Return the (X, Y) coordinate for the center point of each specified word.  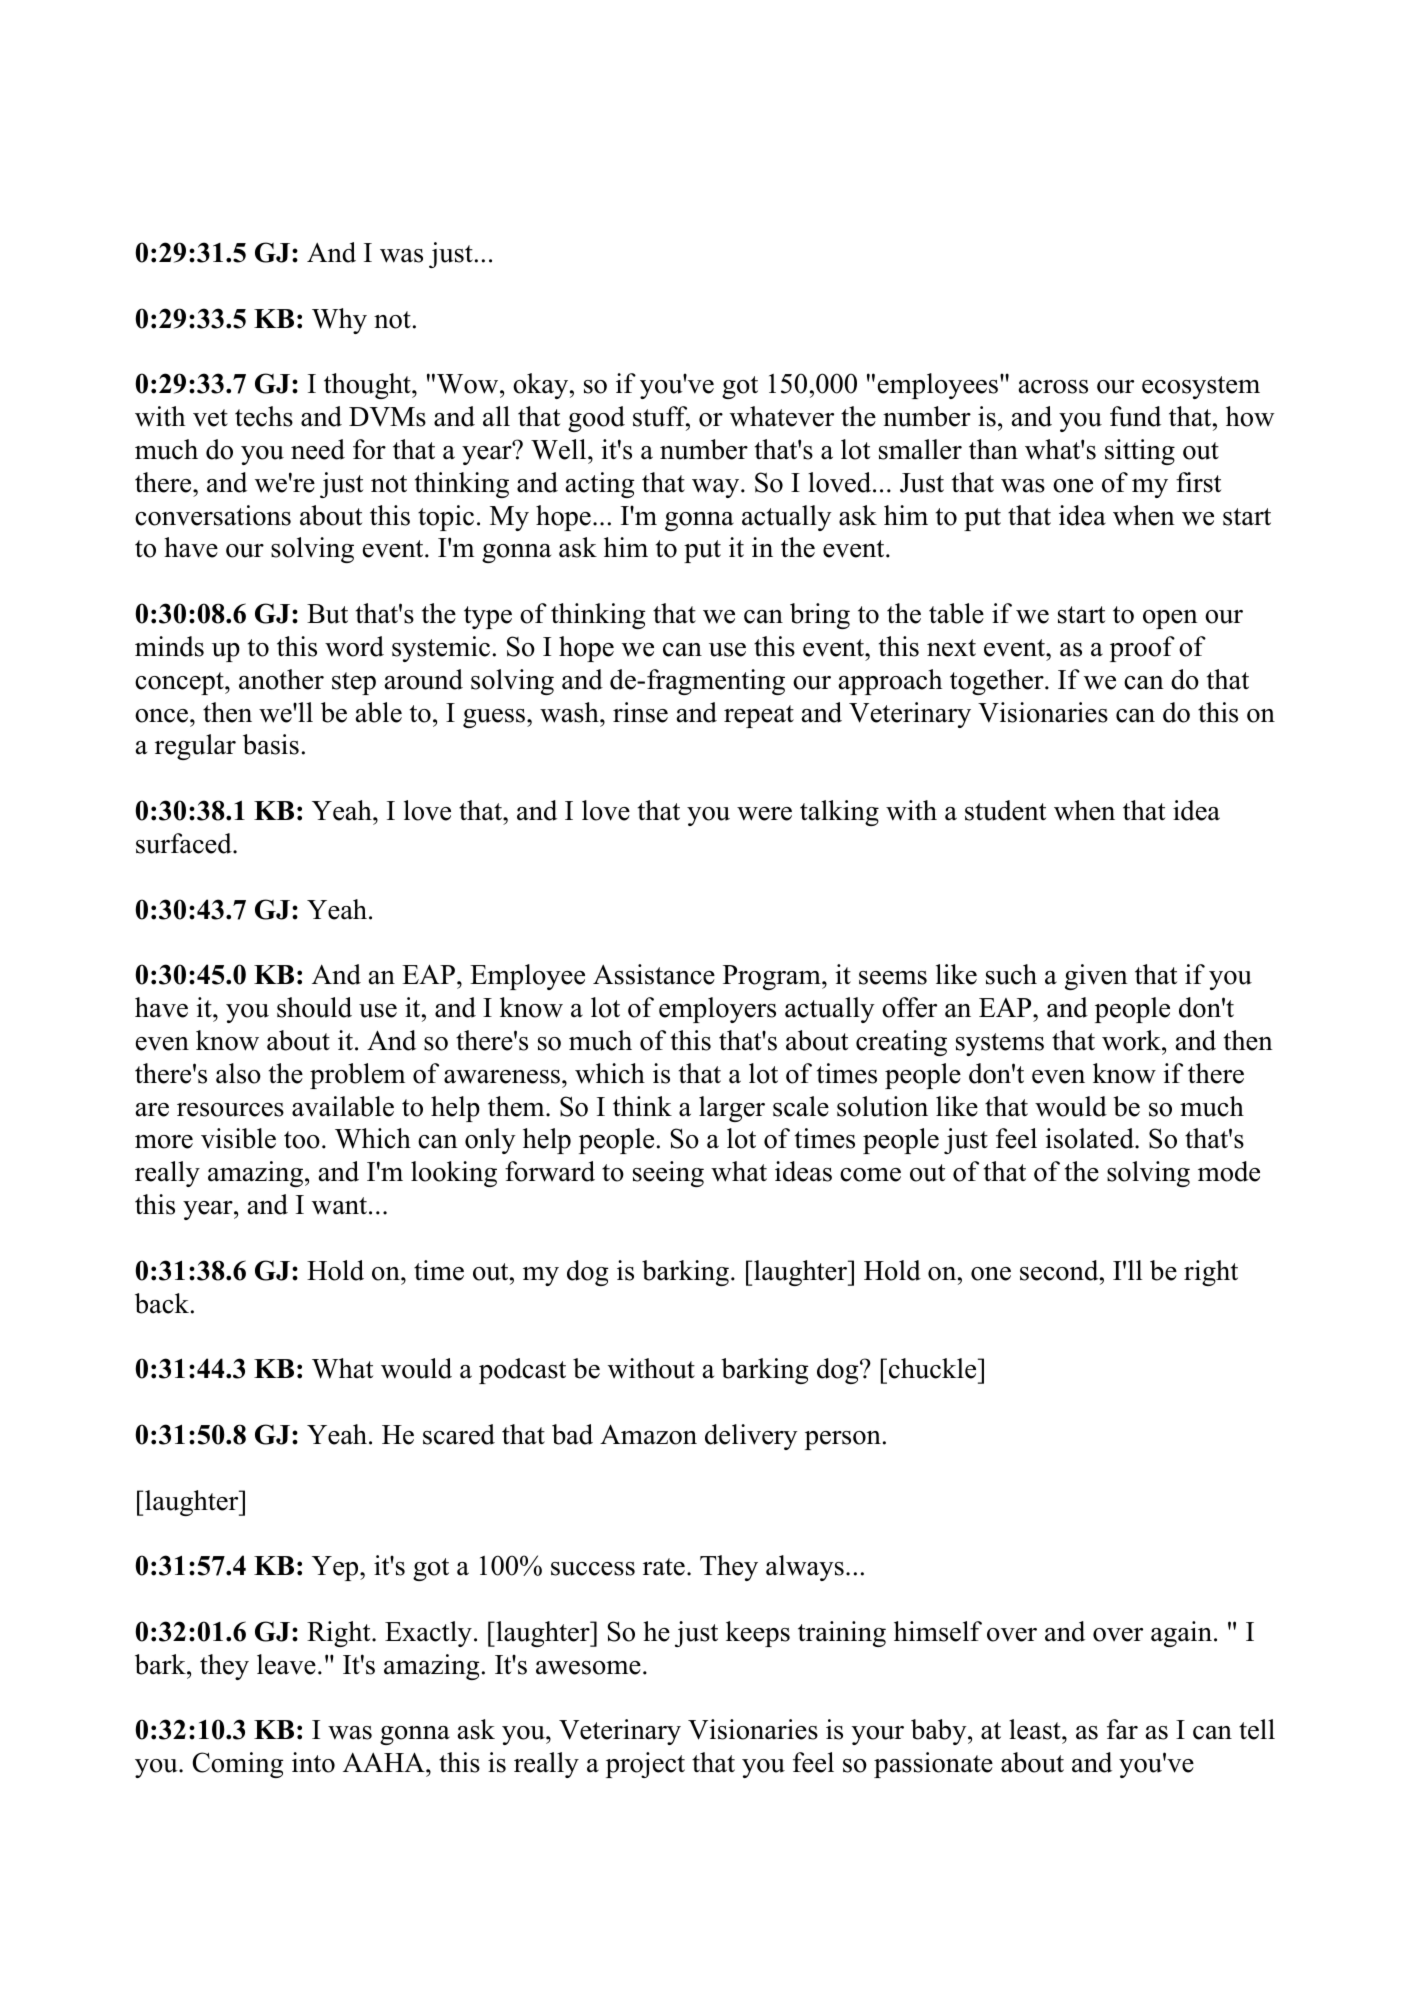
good (596, 419)
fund (1135, 416)
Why (339, 321)
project (645, 1765)
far (1122, 1729)
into (313, 1762)
